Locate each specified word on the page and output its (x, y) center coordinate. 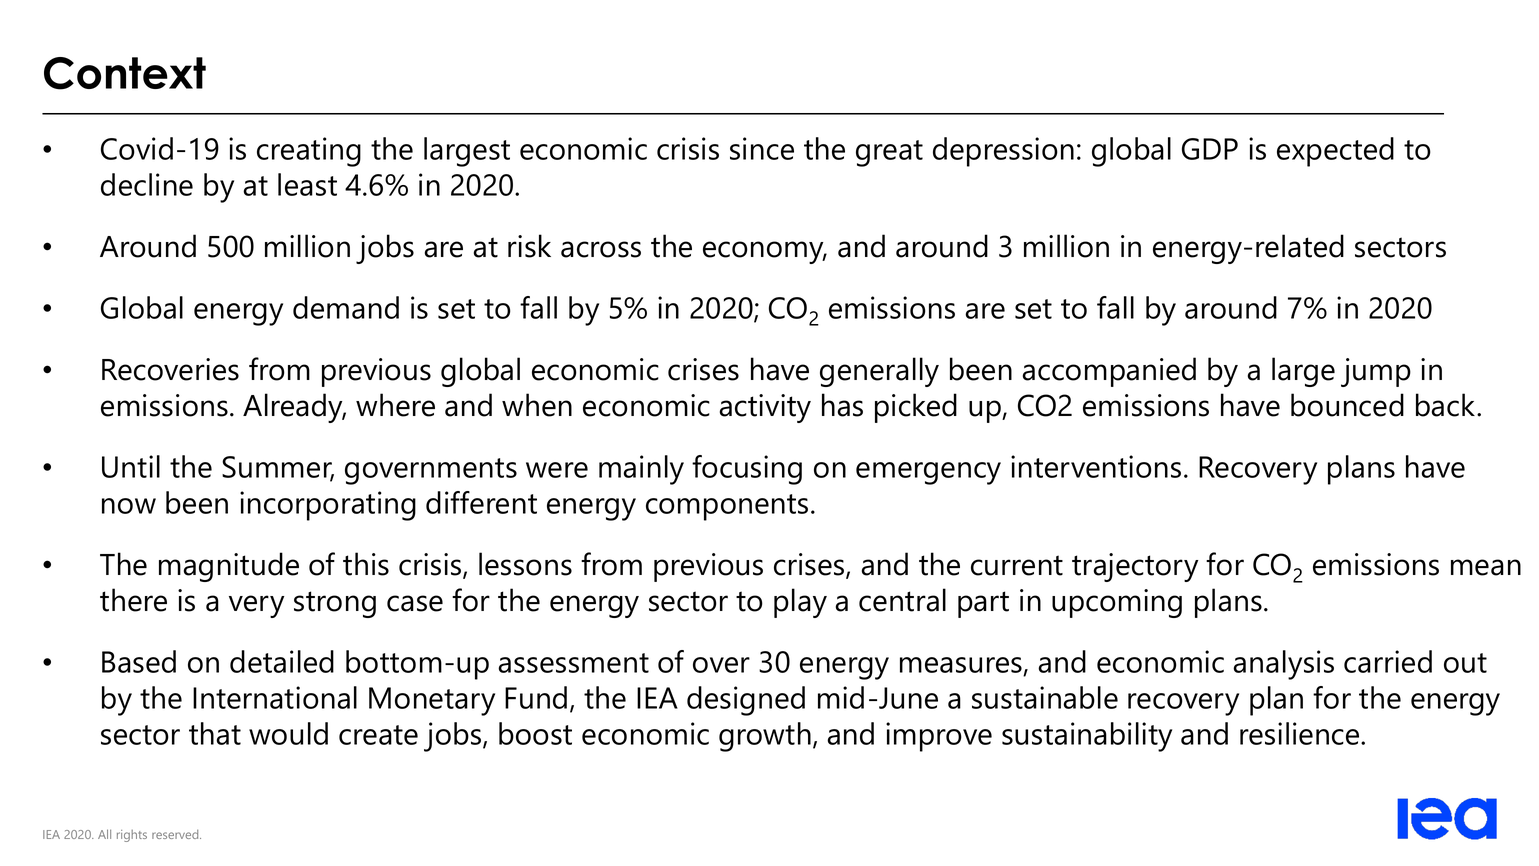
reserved (176, 834)
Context (125, 73)
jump (1376, 372)
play (800, 603)
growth (765, 737)
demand (346, 307)
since (762, 148)
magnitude (229, 567)
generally (879, 372)
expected (1335, 152)
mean (1486, 567)
